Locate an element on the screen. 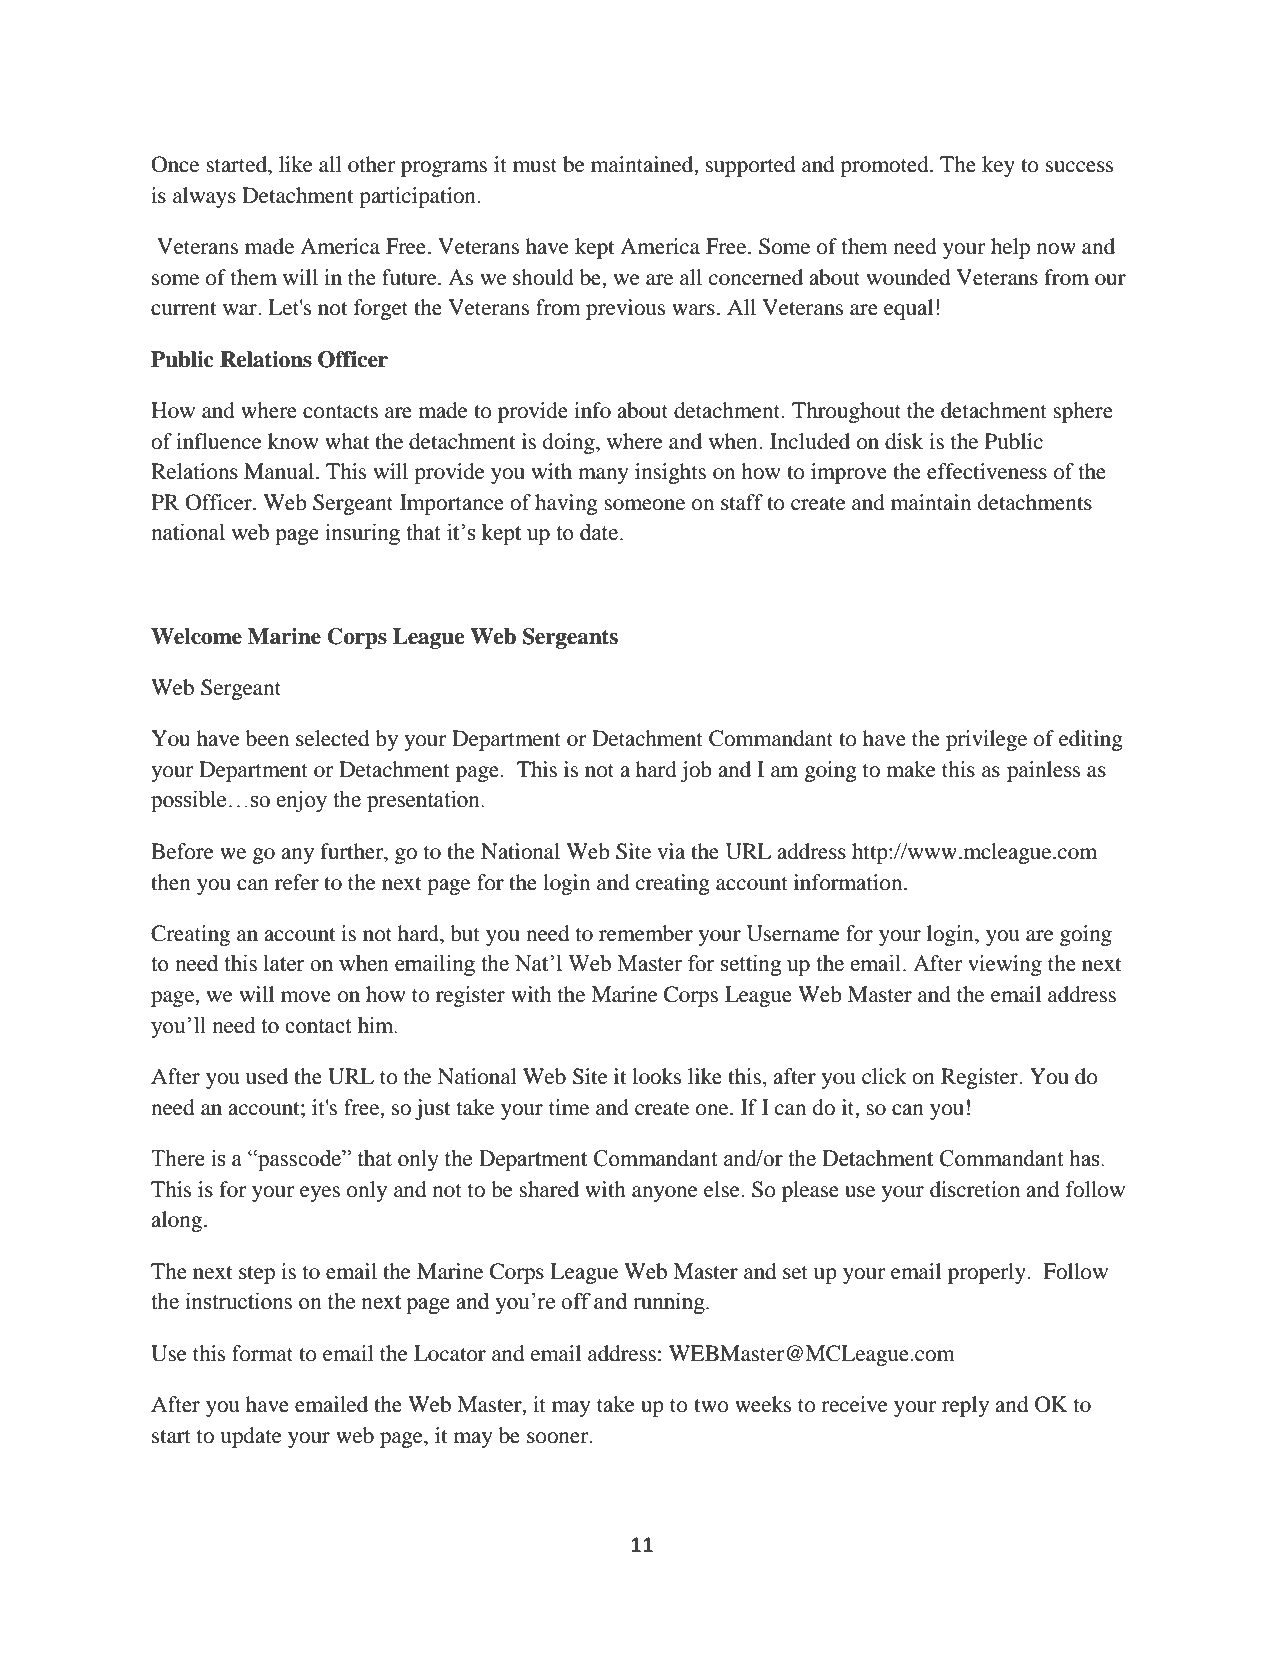 This screenshot has width=1284, height=1662. key is located at coordinates (998, 166).
